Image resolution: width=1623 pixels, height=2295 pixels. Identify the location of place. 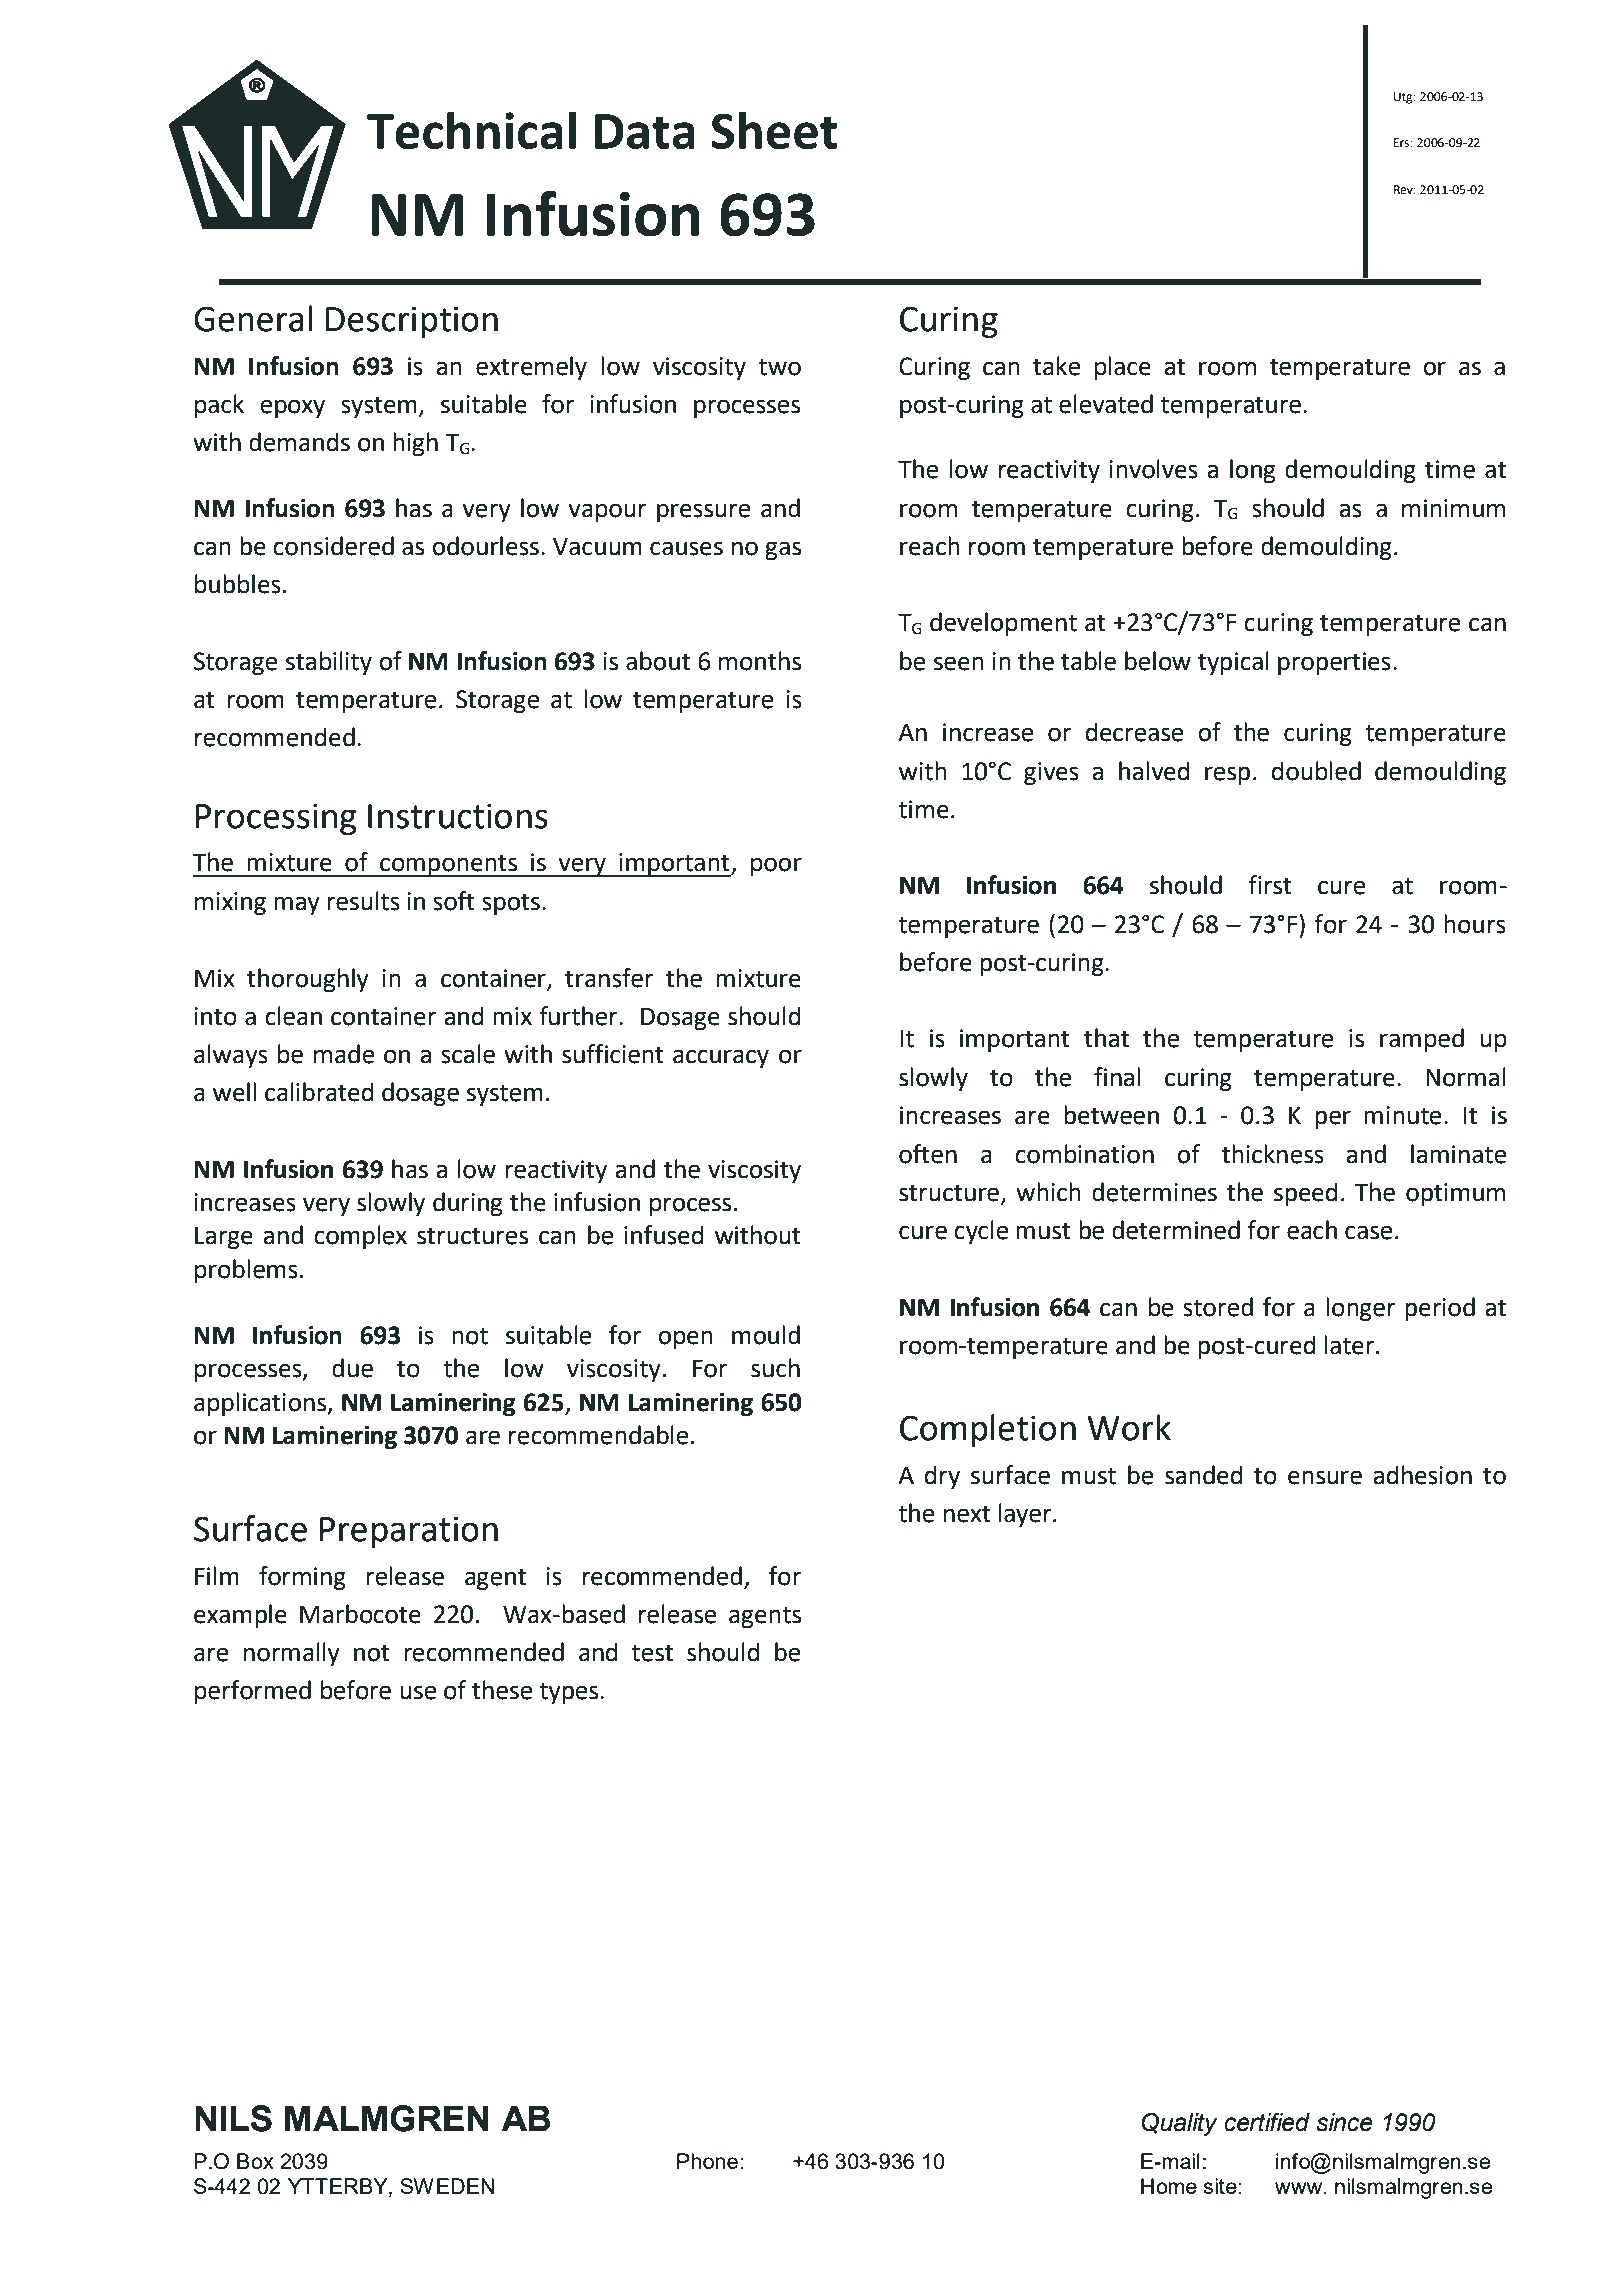
(1123, 368).
